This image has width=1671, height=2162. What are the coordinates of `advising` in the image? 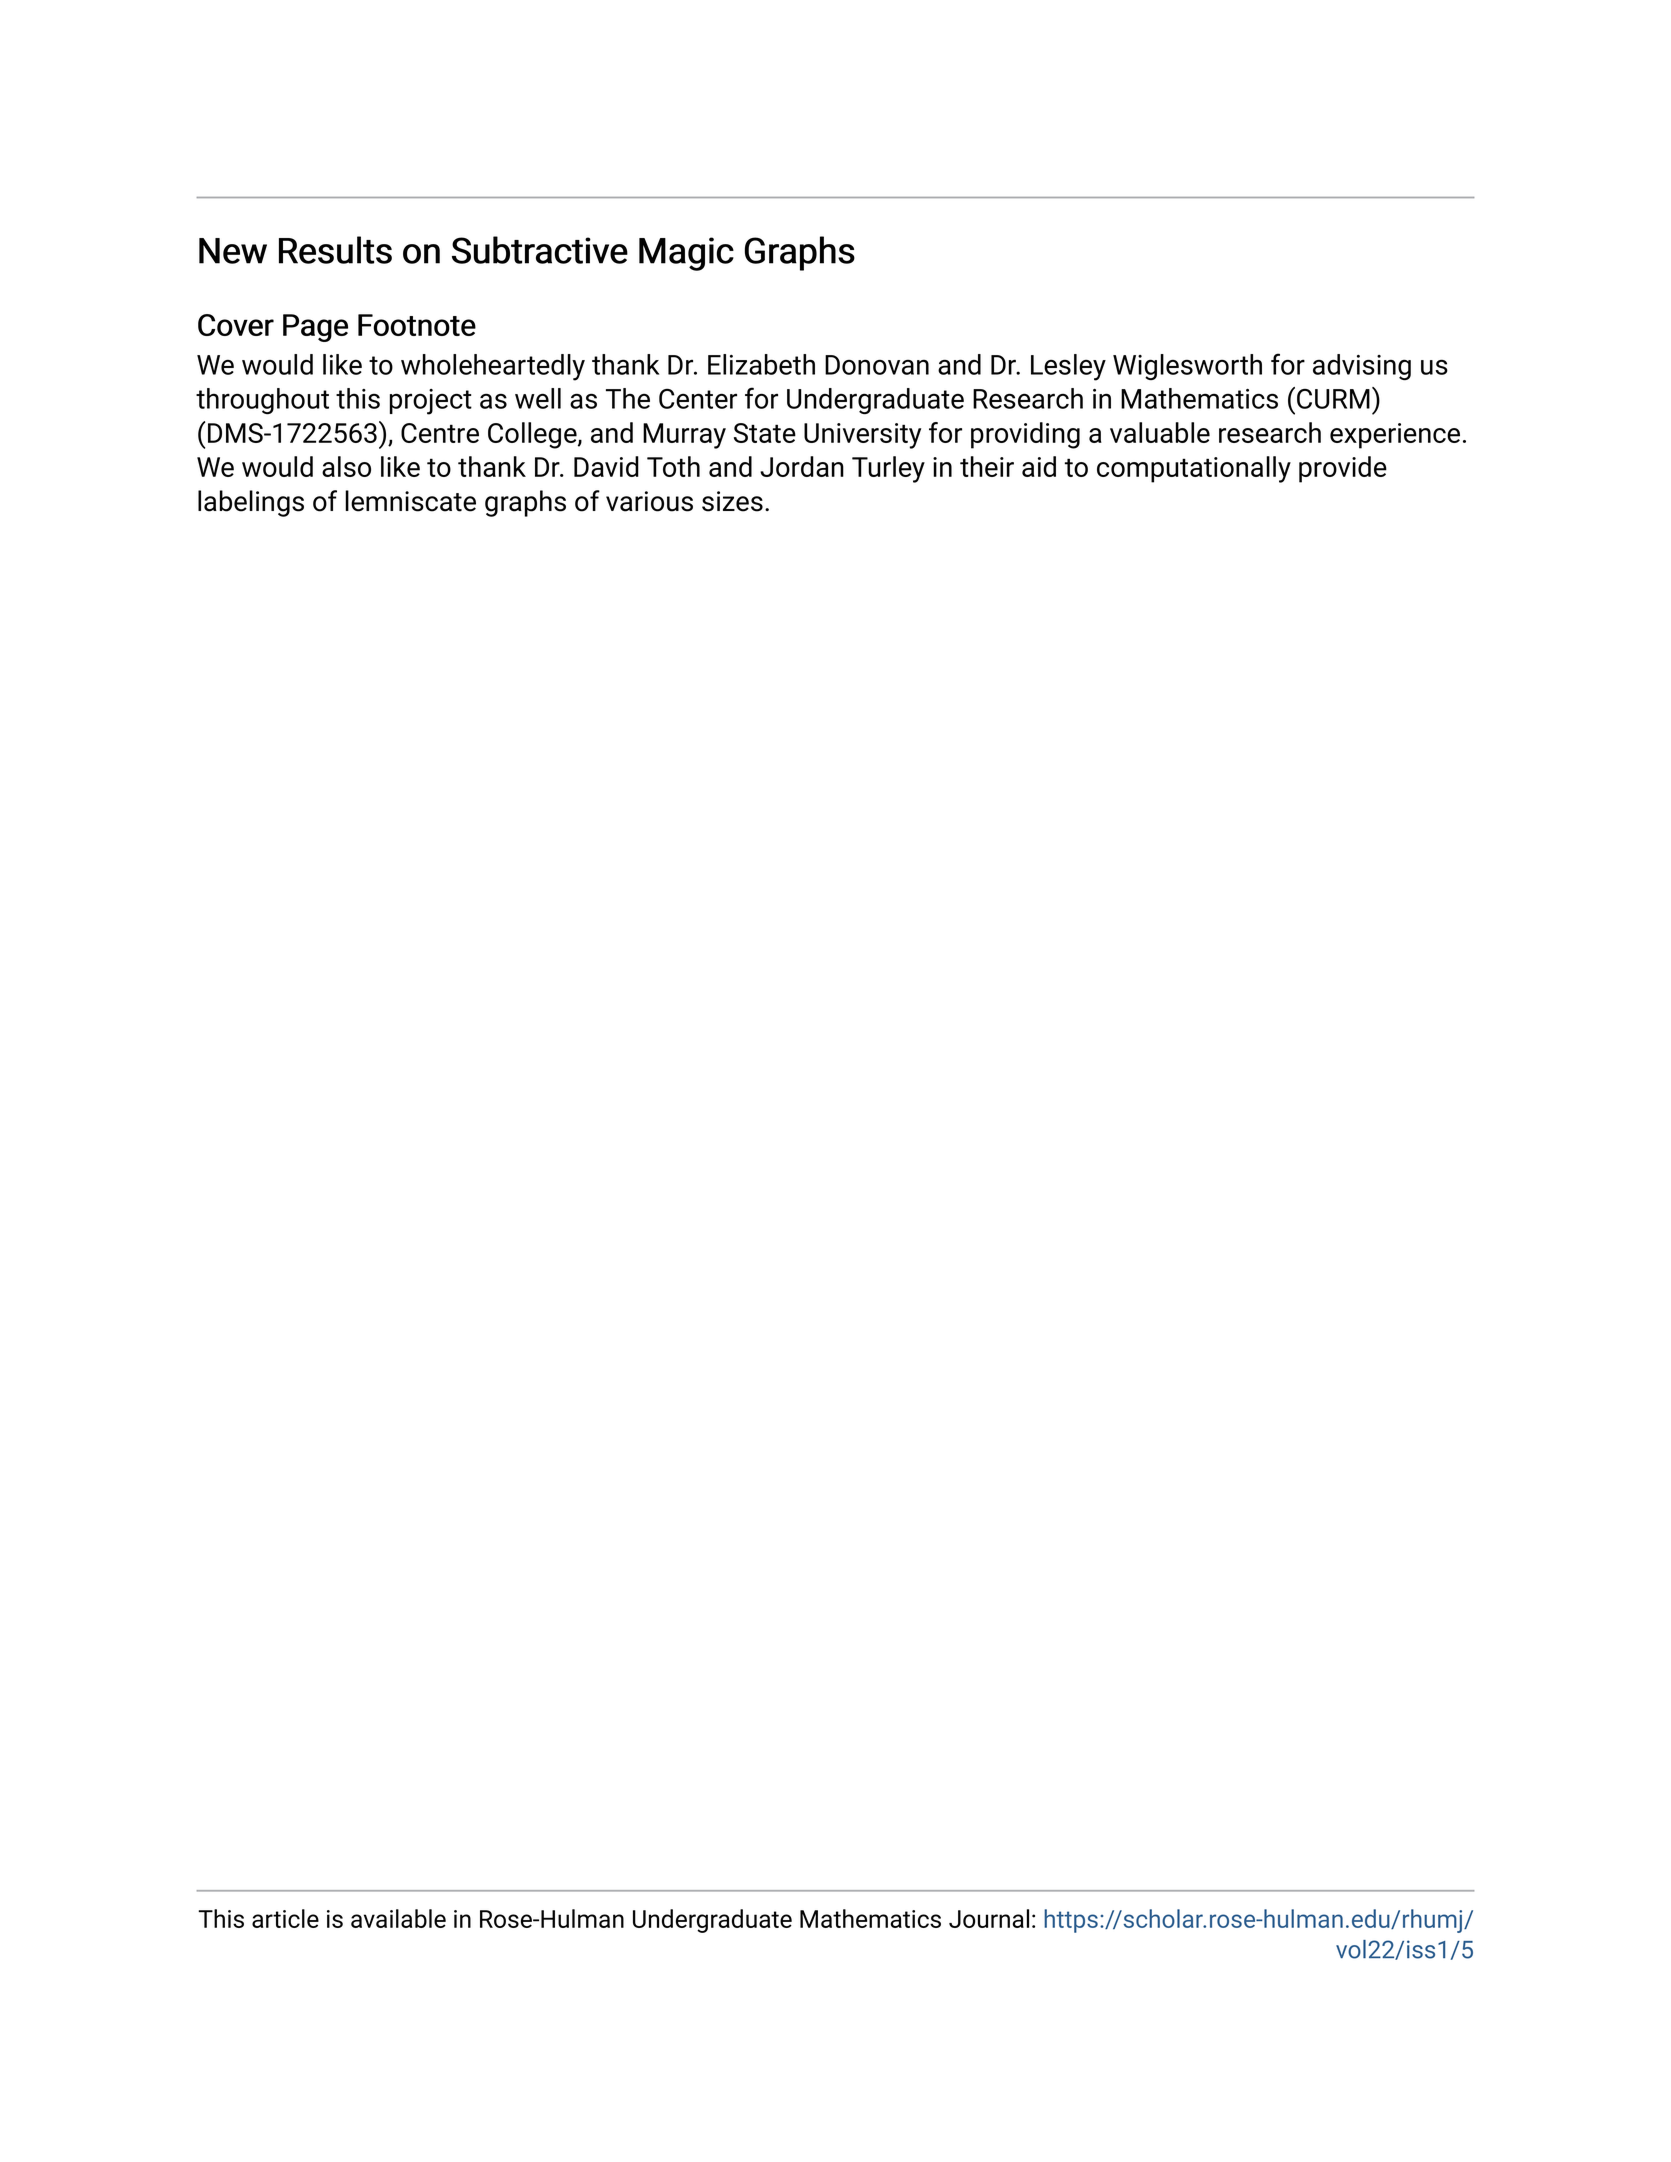 It's located at (1362, 367).
